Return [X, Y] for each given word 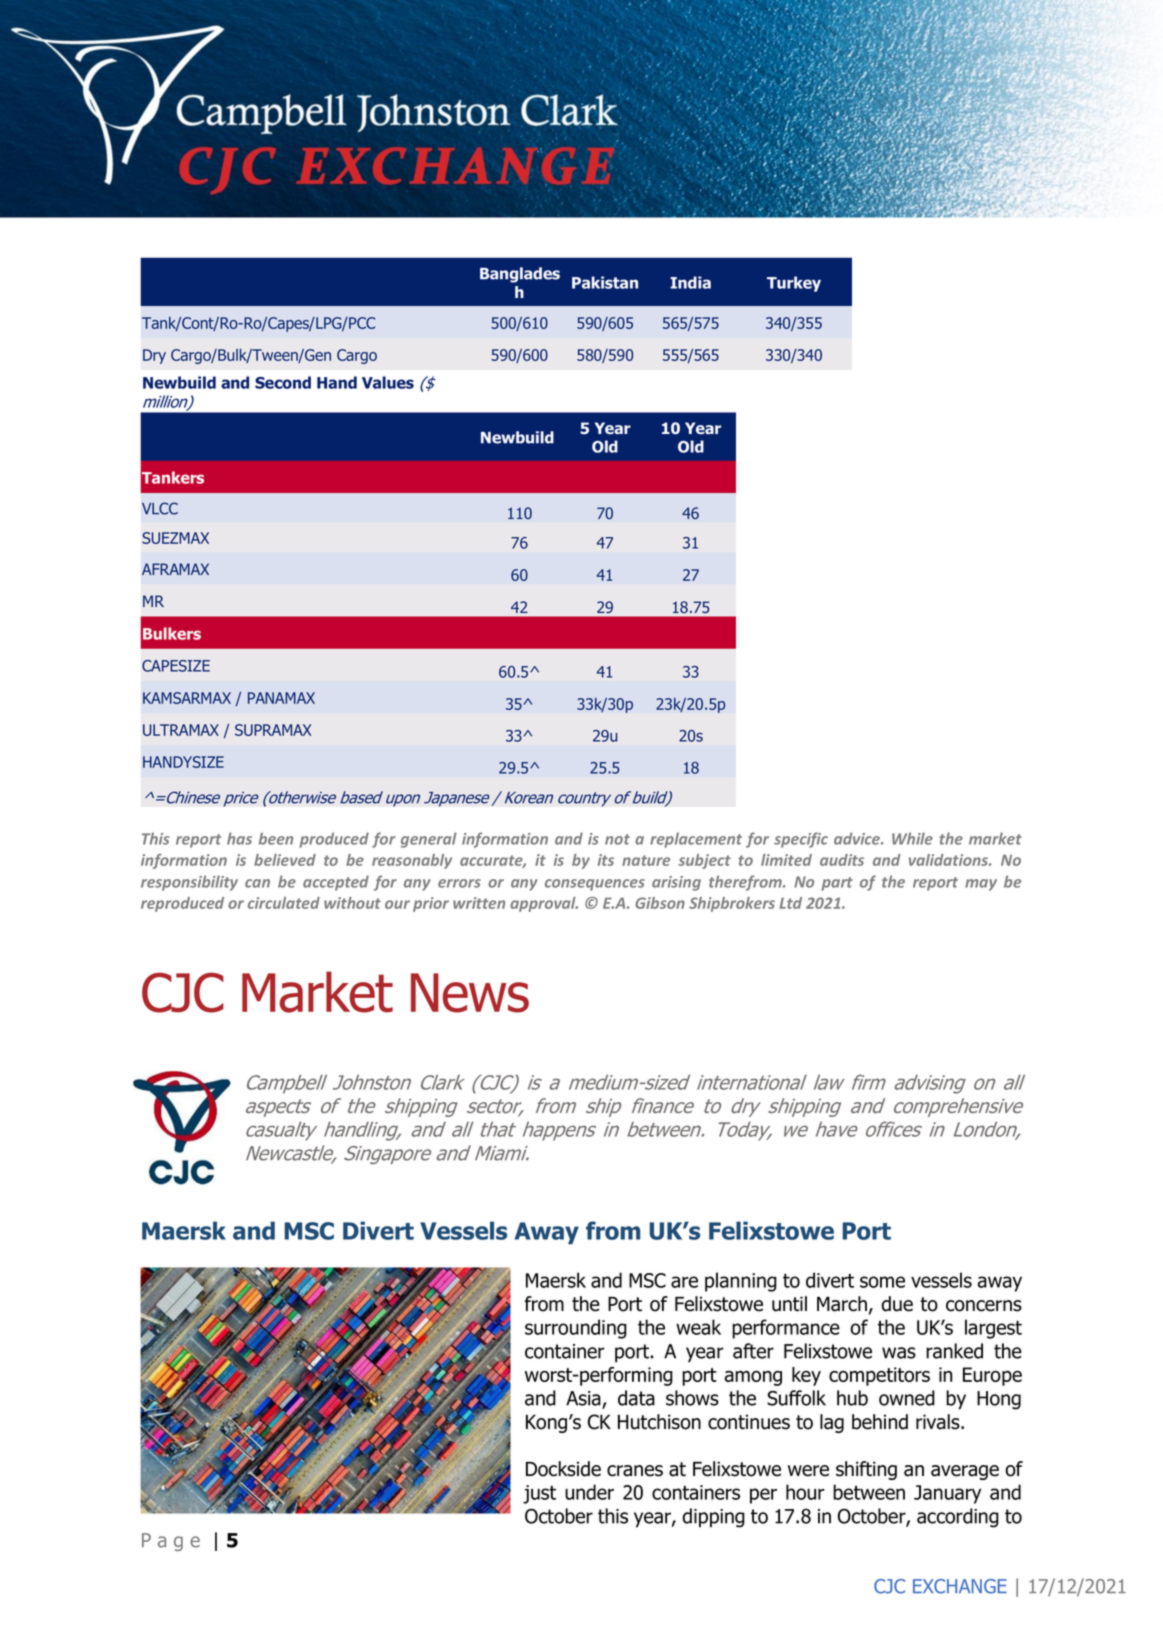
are [684, 1282]
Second [283, 382]
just [539, 1494]
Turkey [794, 284]
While [912, 838]
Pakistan [605, 282]
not [617, 839]
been [276, 838]
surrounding [576, 1329]
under [589, 1492]
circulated [284, 903]
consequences [595, 885]
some [882, 1282]
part [837, 884]
